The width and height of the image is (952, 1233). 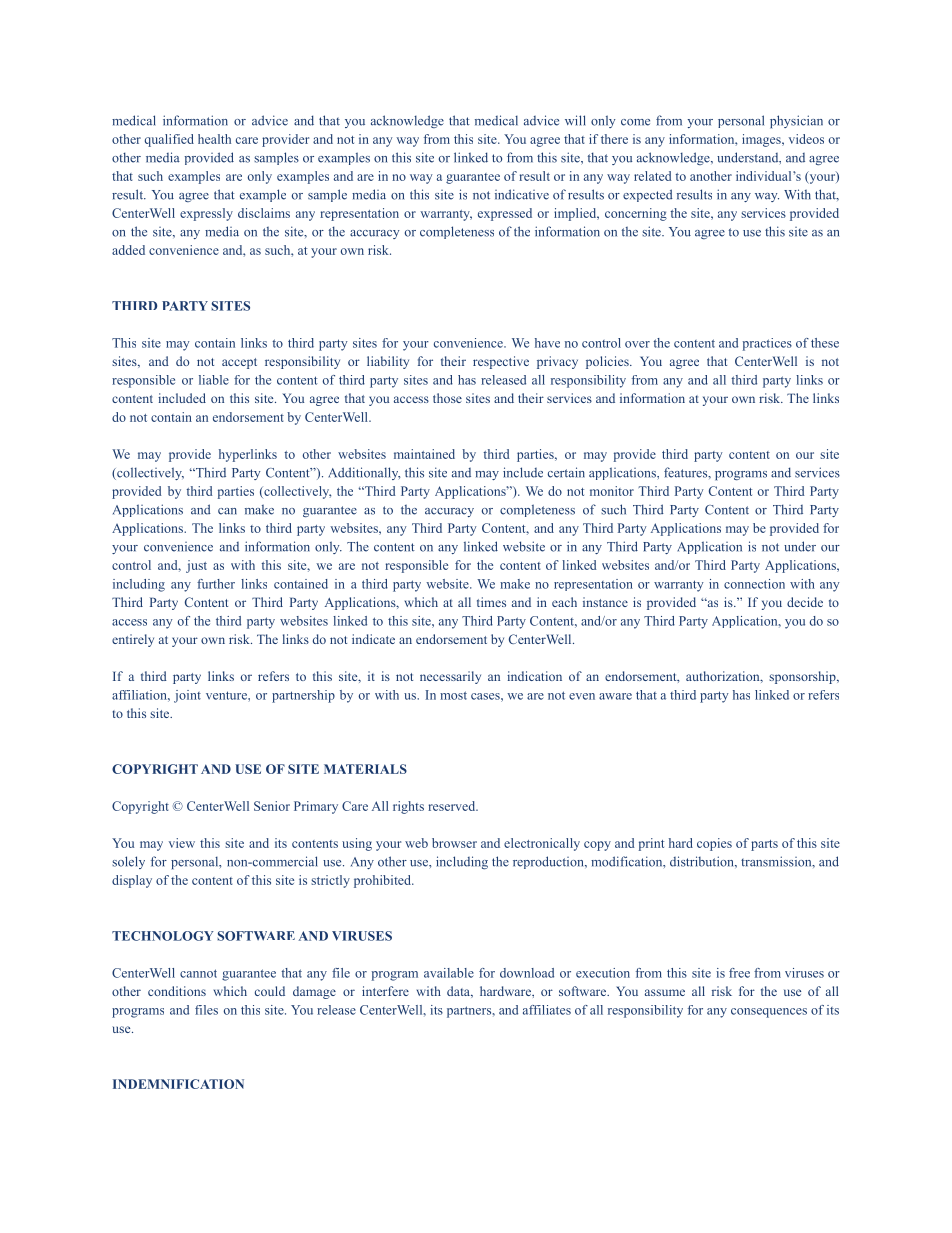 What do you see at coordinates (214, 139) in the image?
I see `health` at bounding box center [214, 139].
